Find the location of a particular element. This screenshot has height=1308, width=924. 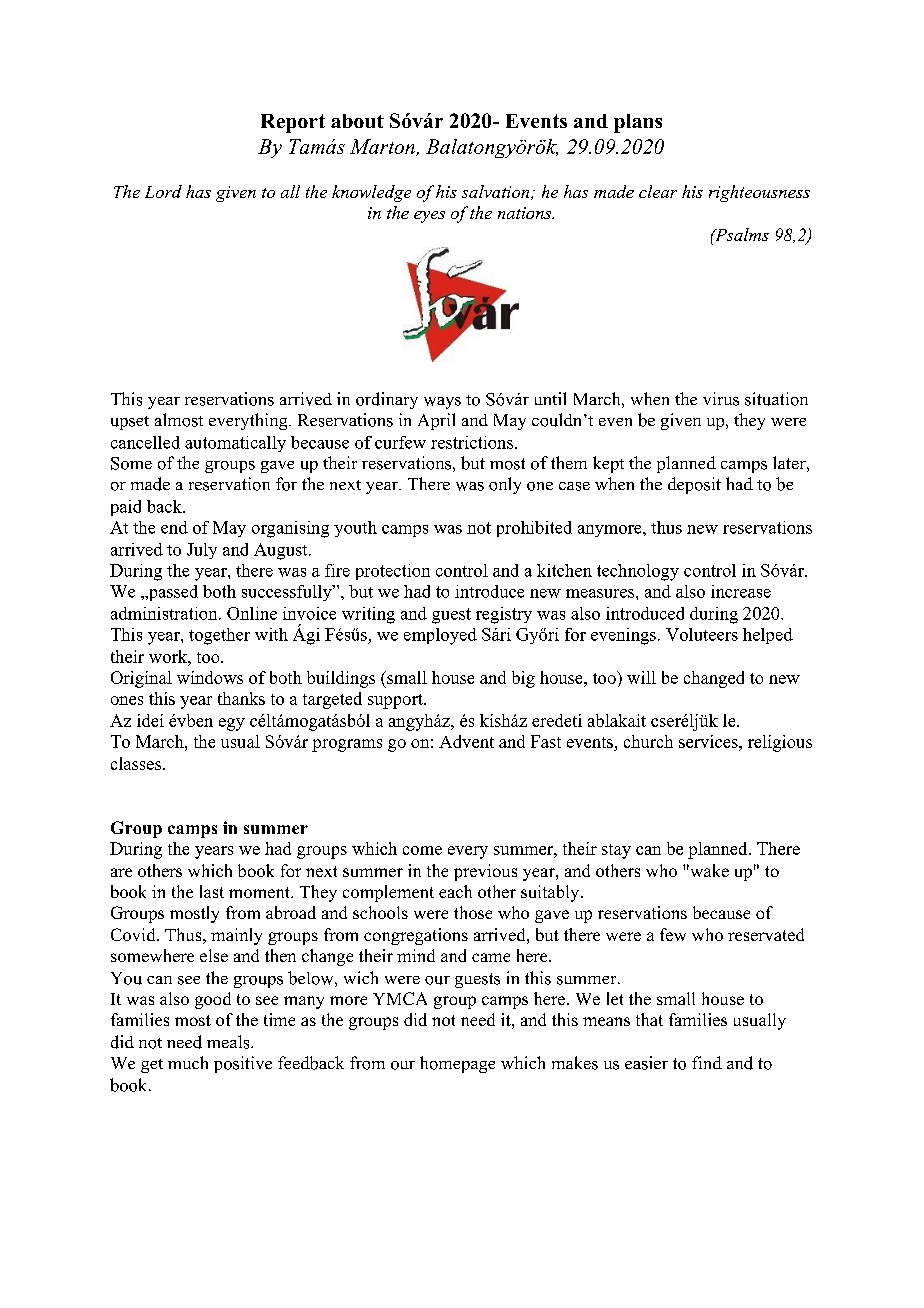

automatically is located at coordinates (235, 444).
